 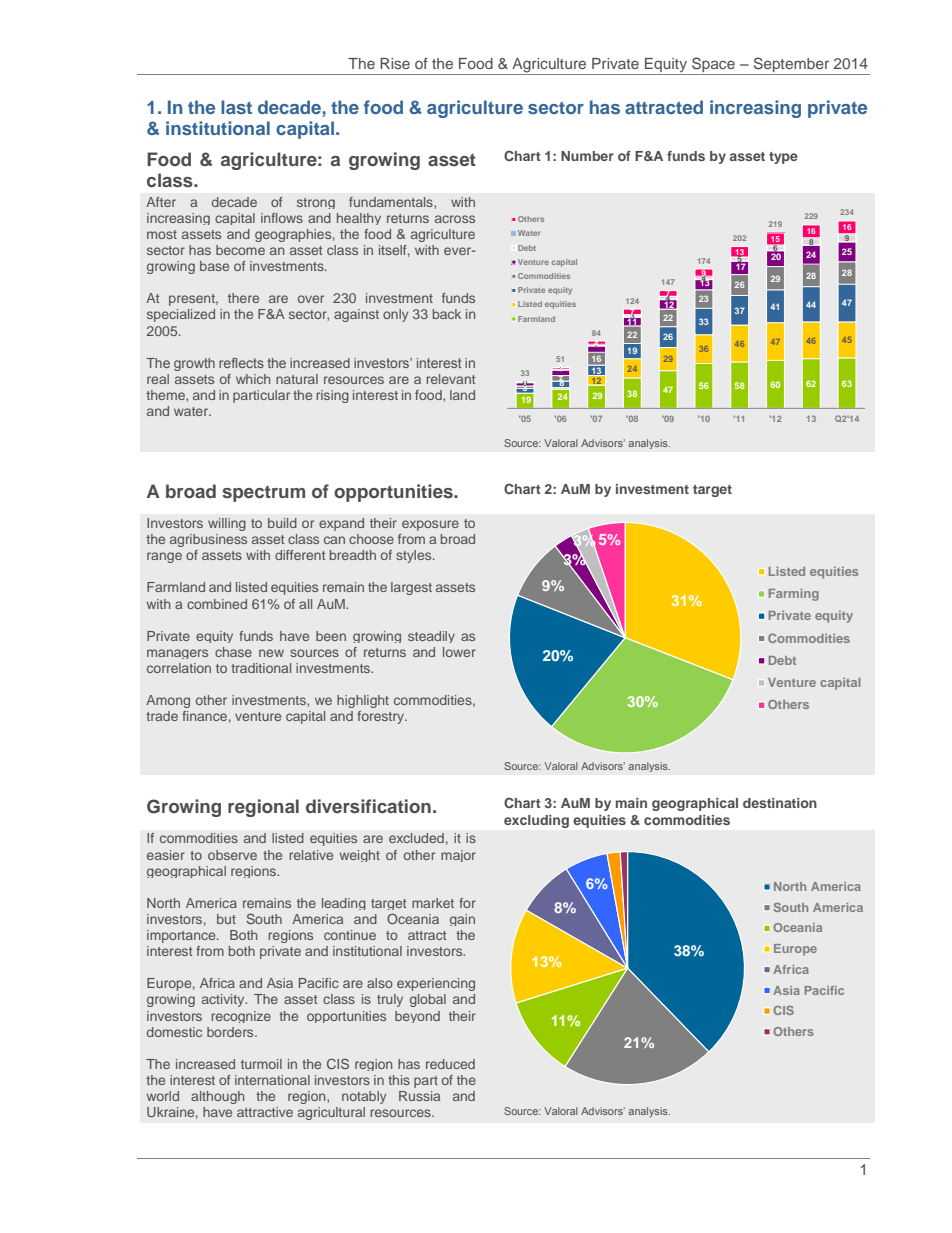 I want to click on excluding, so click(x=536, y=821).
